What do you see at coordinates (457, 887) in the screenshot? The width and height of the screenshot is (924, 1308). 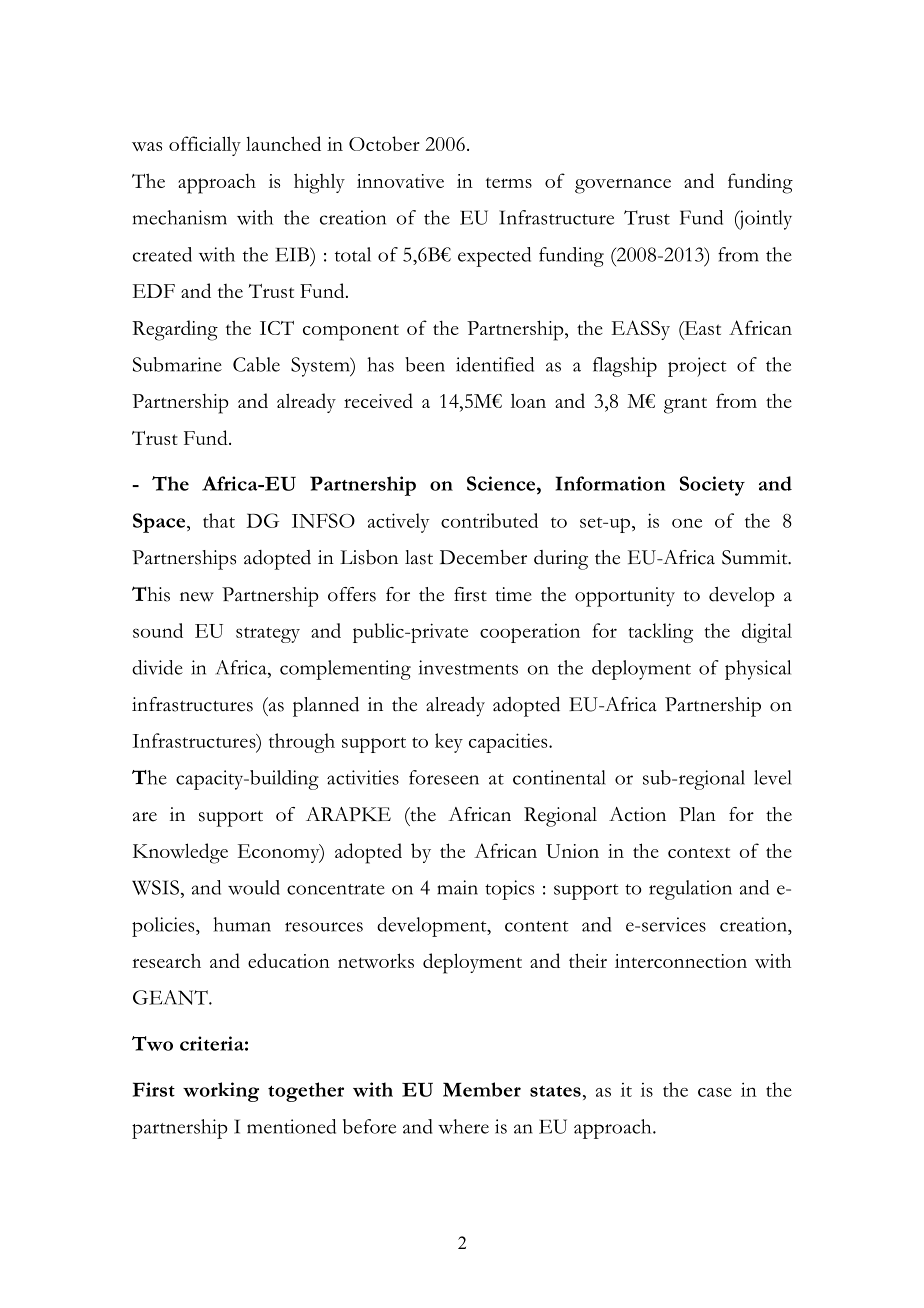 I see `main` at bounding box center [457, 887].
